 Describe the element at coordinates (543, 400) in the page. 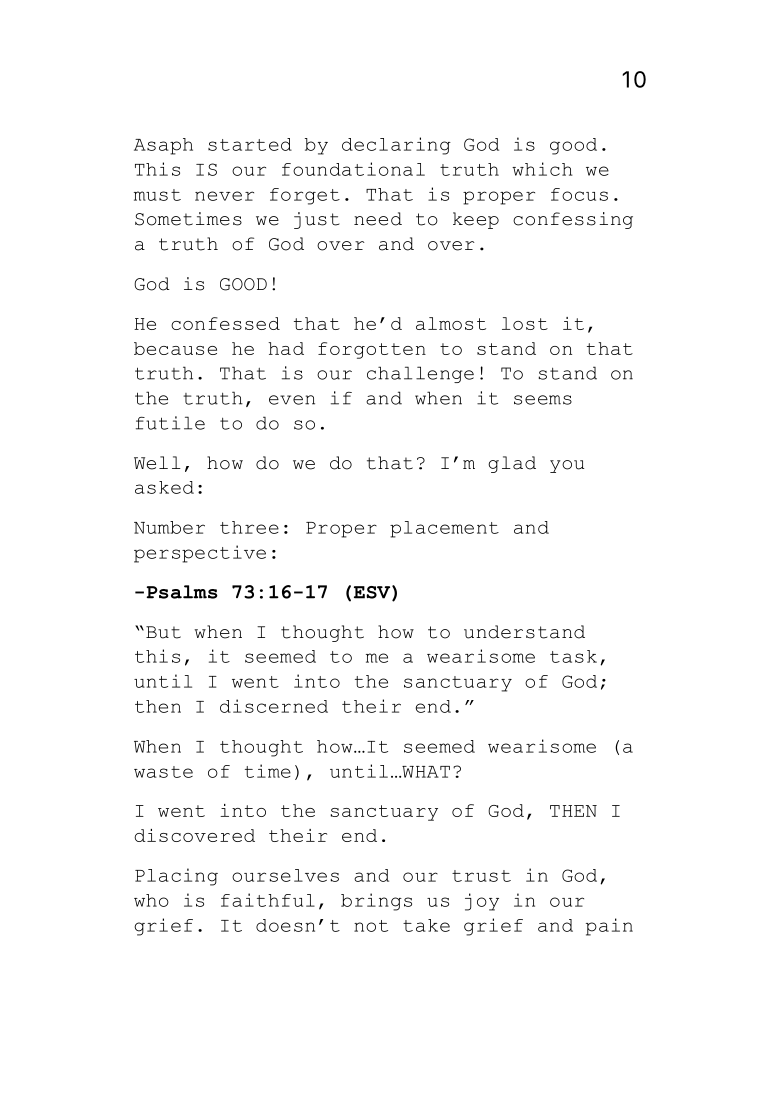

I see `seems` at that location.
